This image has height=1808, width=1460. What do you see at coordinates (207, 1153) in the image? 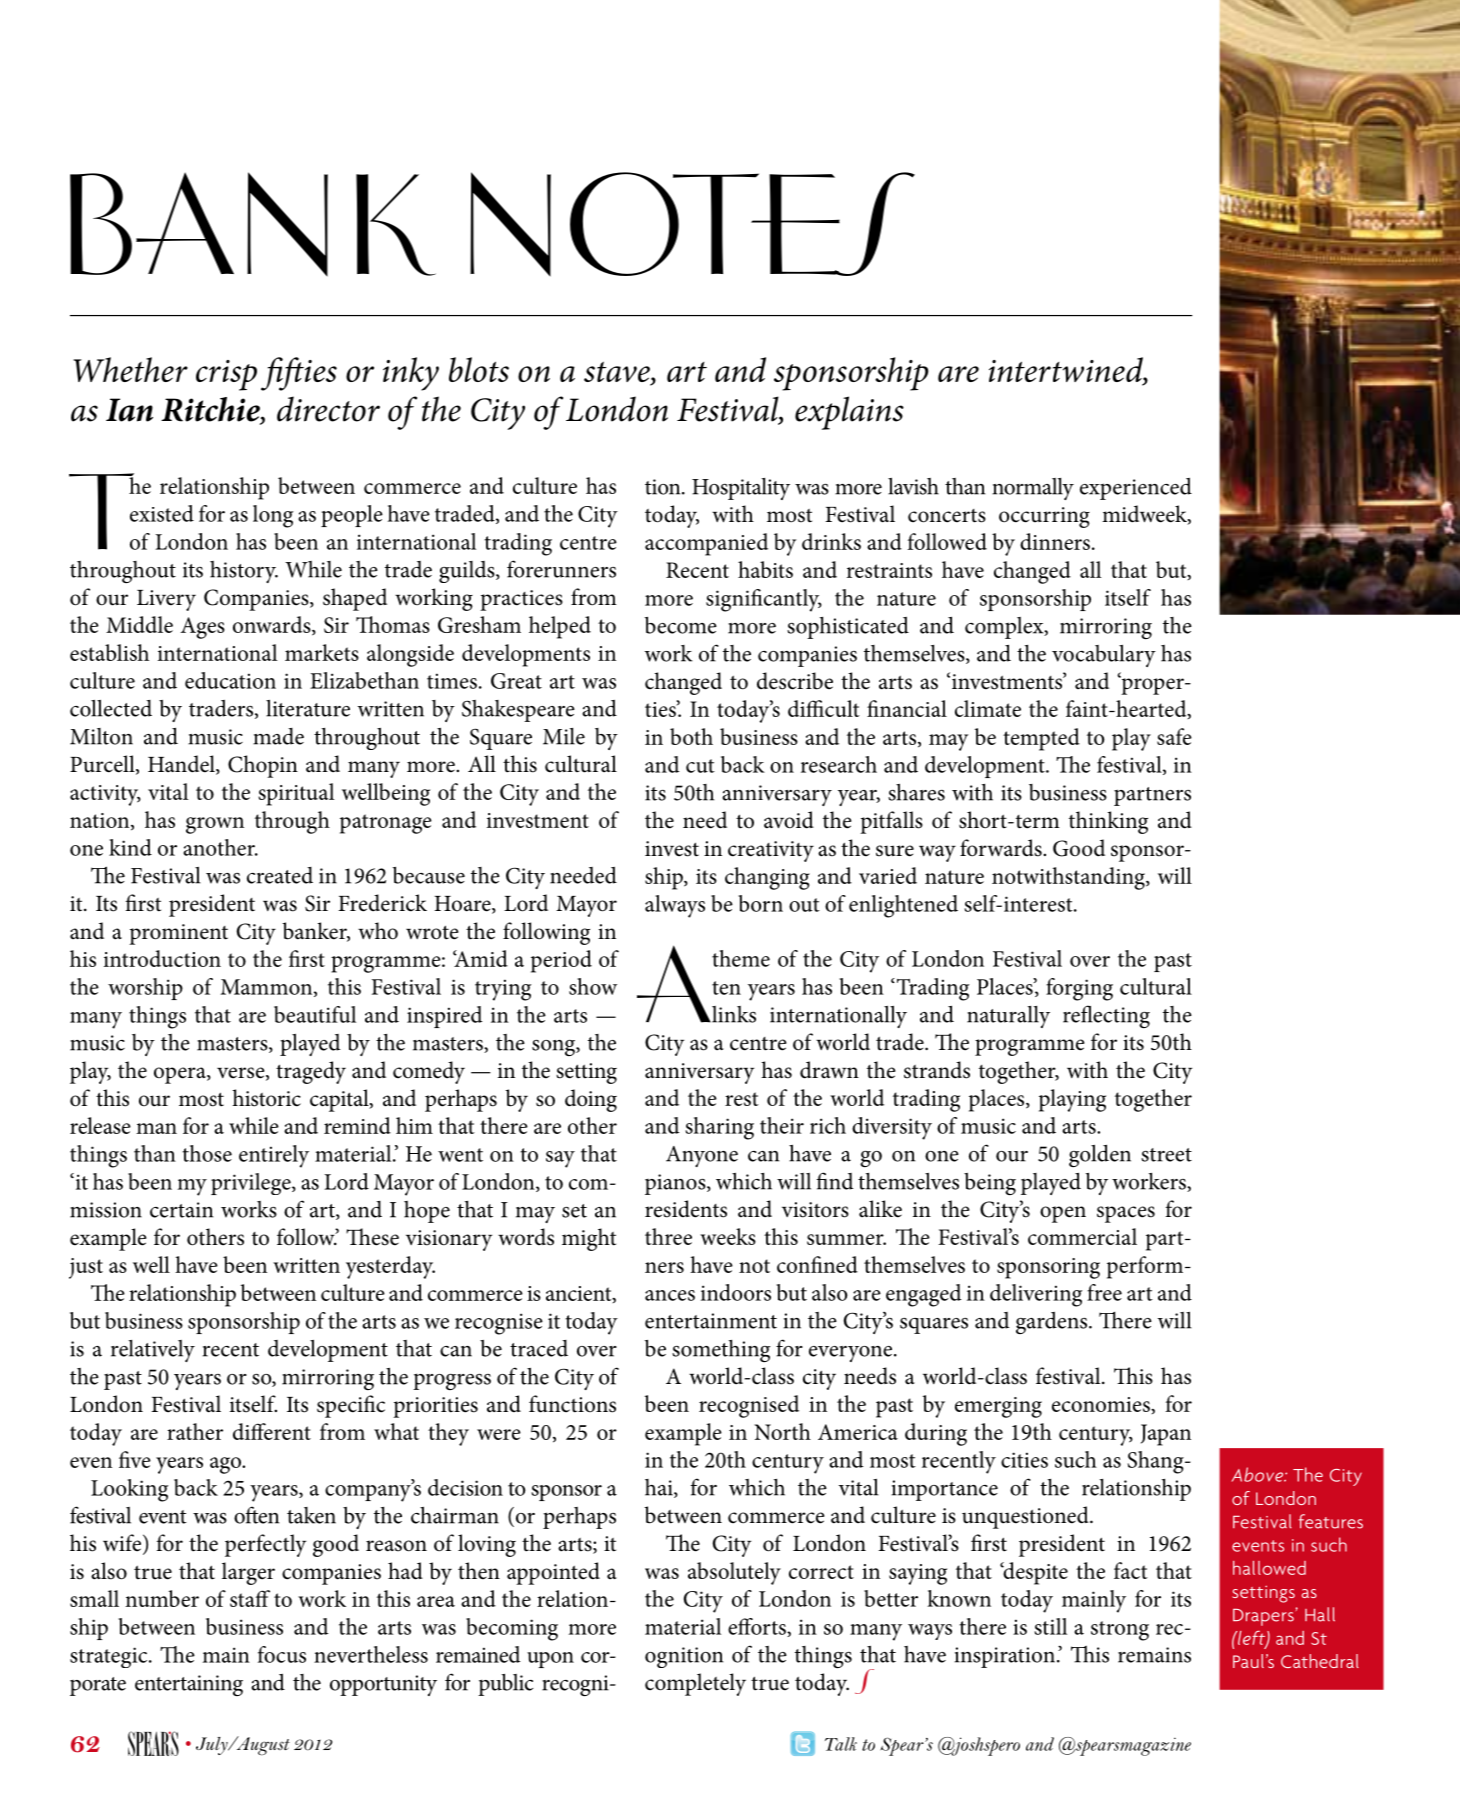
I see `those` at bounding box center [207, 1153].
